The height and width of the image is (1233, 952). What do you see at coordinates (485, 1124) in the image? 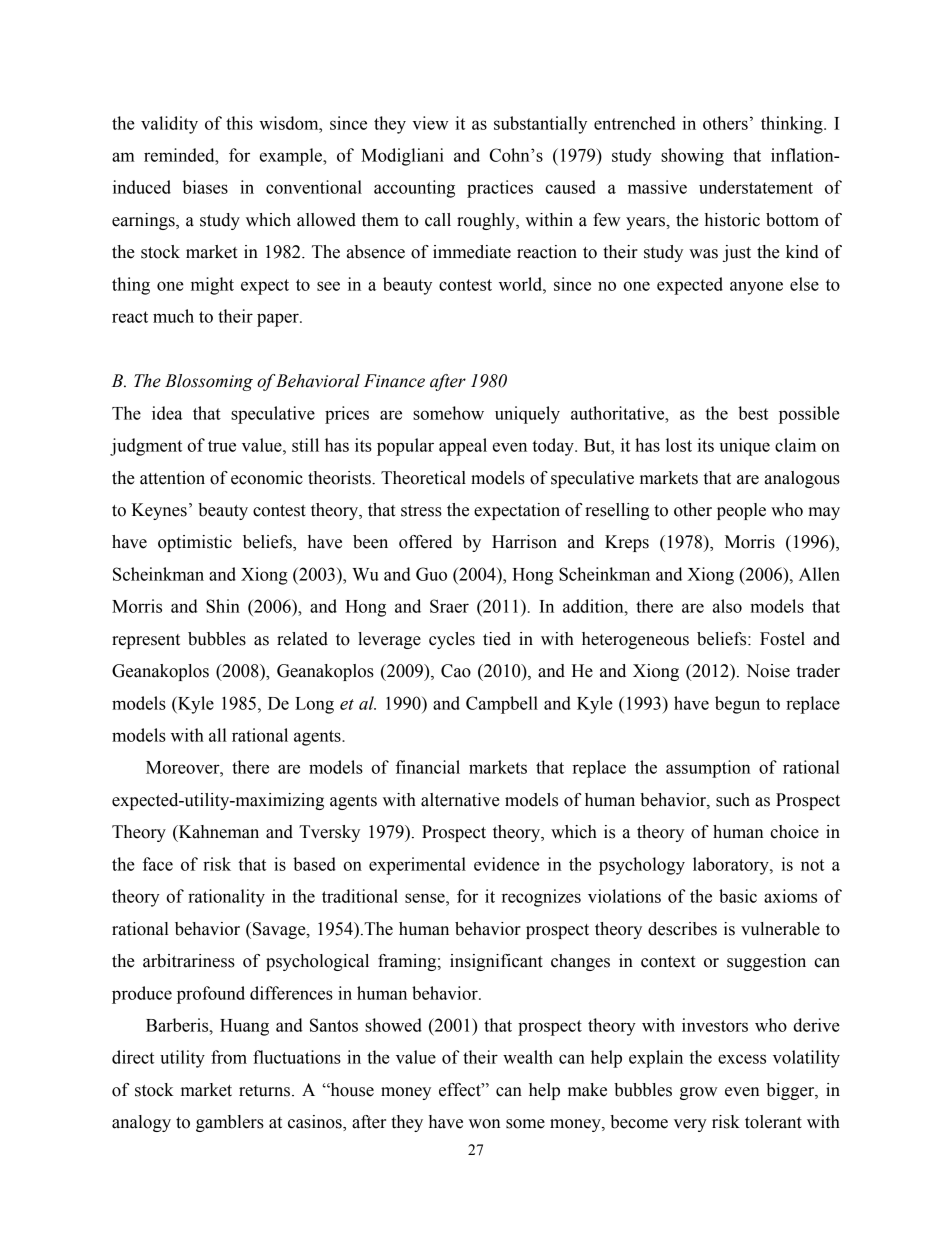
I see `won` at bounding box center [485, 1124].
